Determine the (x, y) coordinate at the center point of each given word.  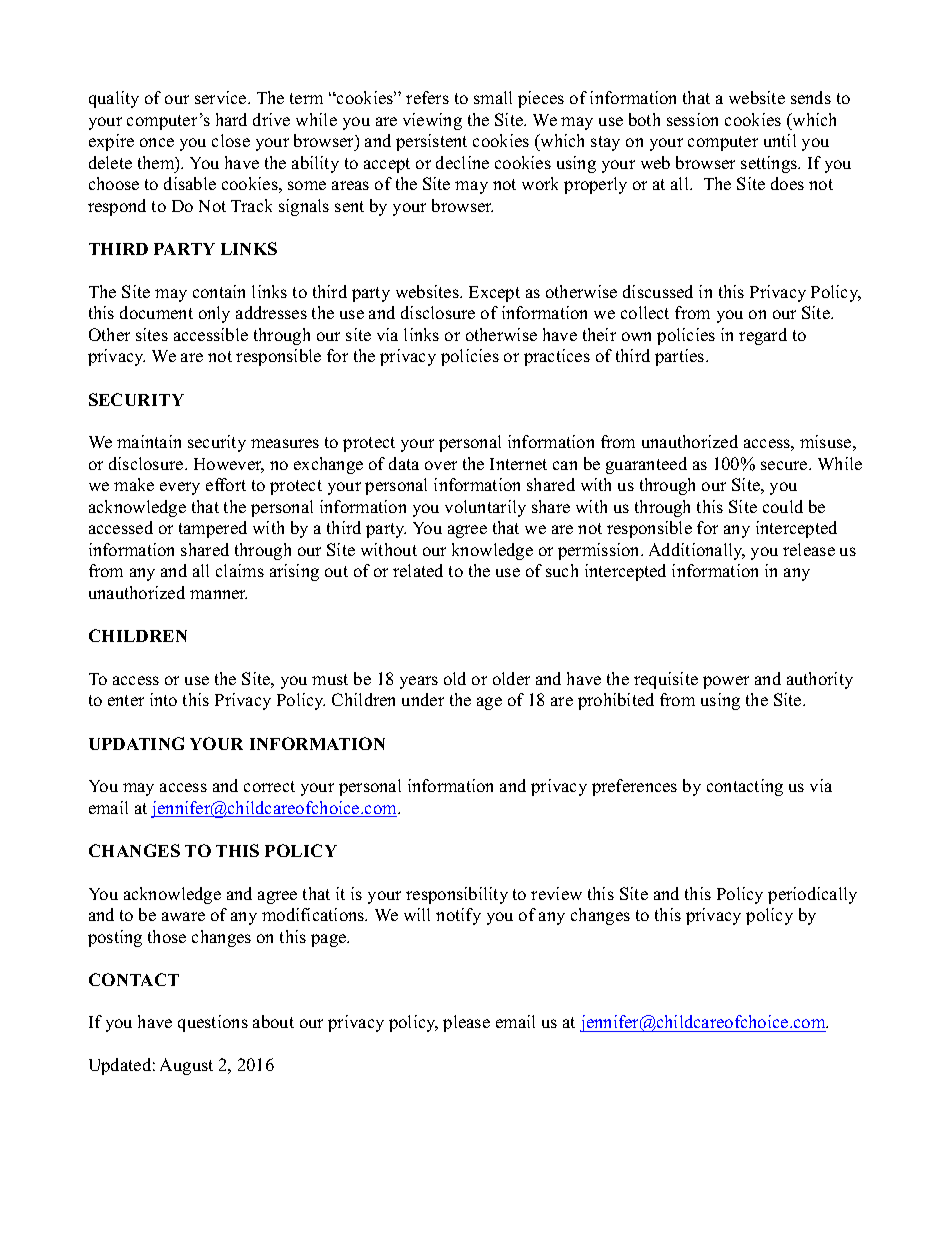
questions (213, 1023)
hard (231, 119)
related (418, 570)
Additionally (697, 551)
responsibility (457, 895)
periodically (812, 895)
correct (269, 786)
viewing (432, 121)
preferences (634, 787)
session (692, 119)
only (214, 314)
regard (763, 336)
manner (218, 594)
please (466, 1023)
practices (557, 357)
